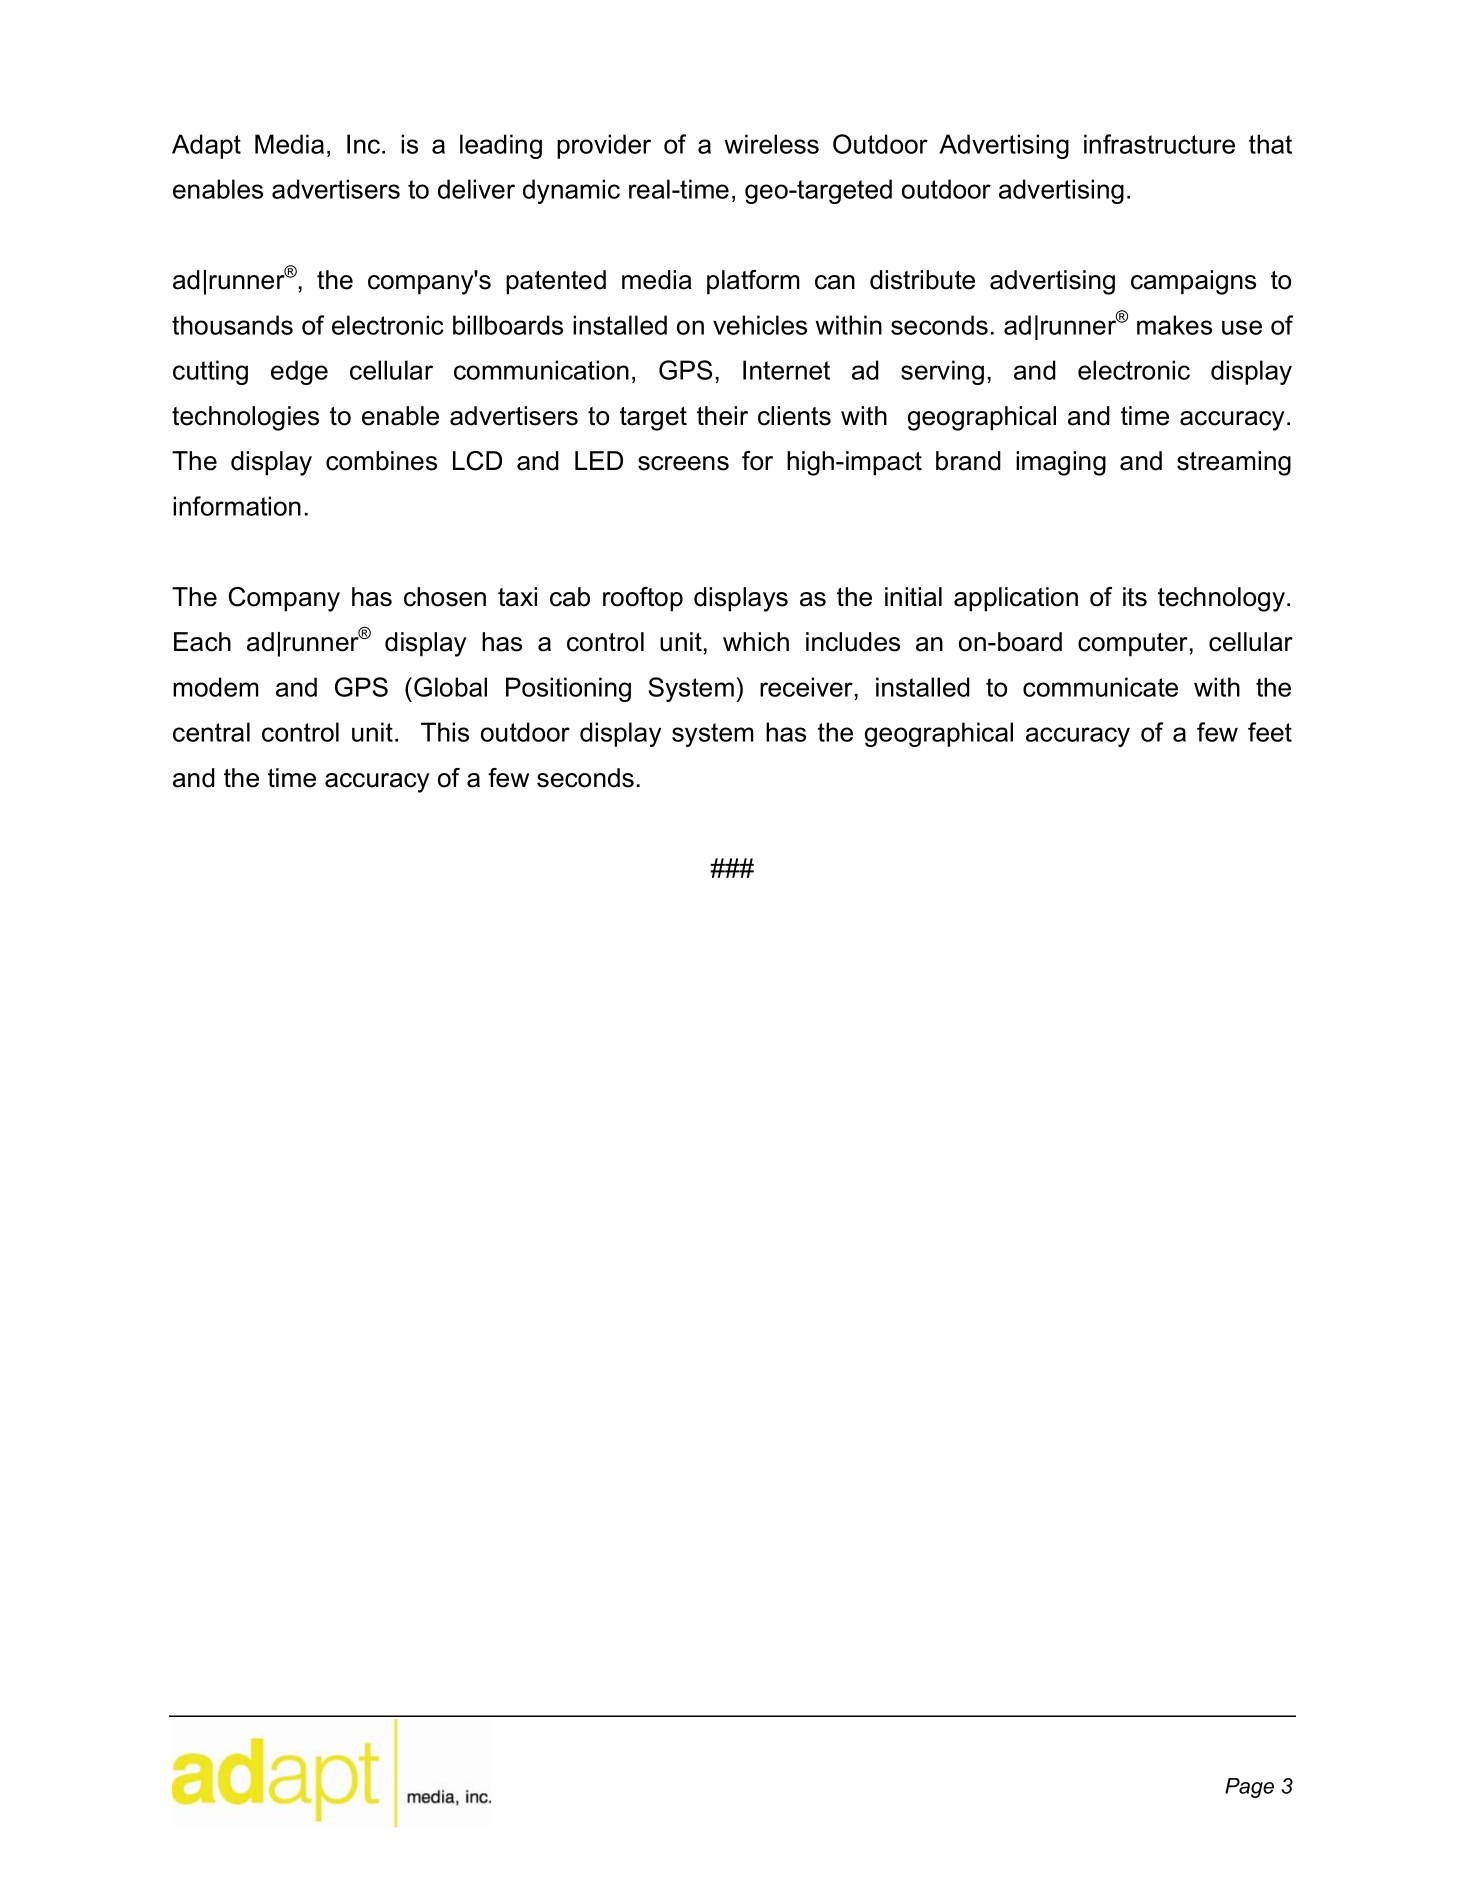  I want to click on modem, so click(216, 687).
